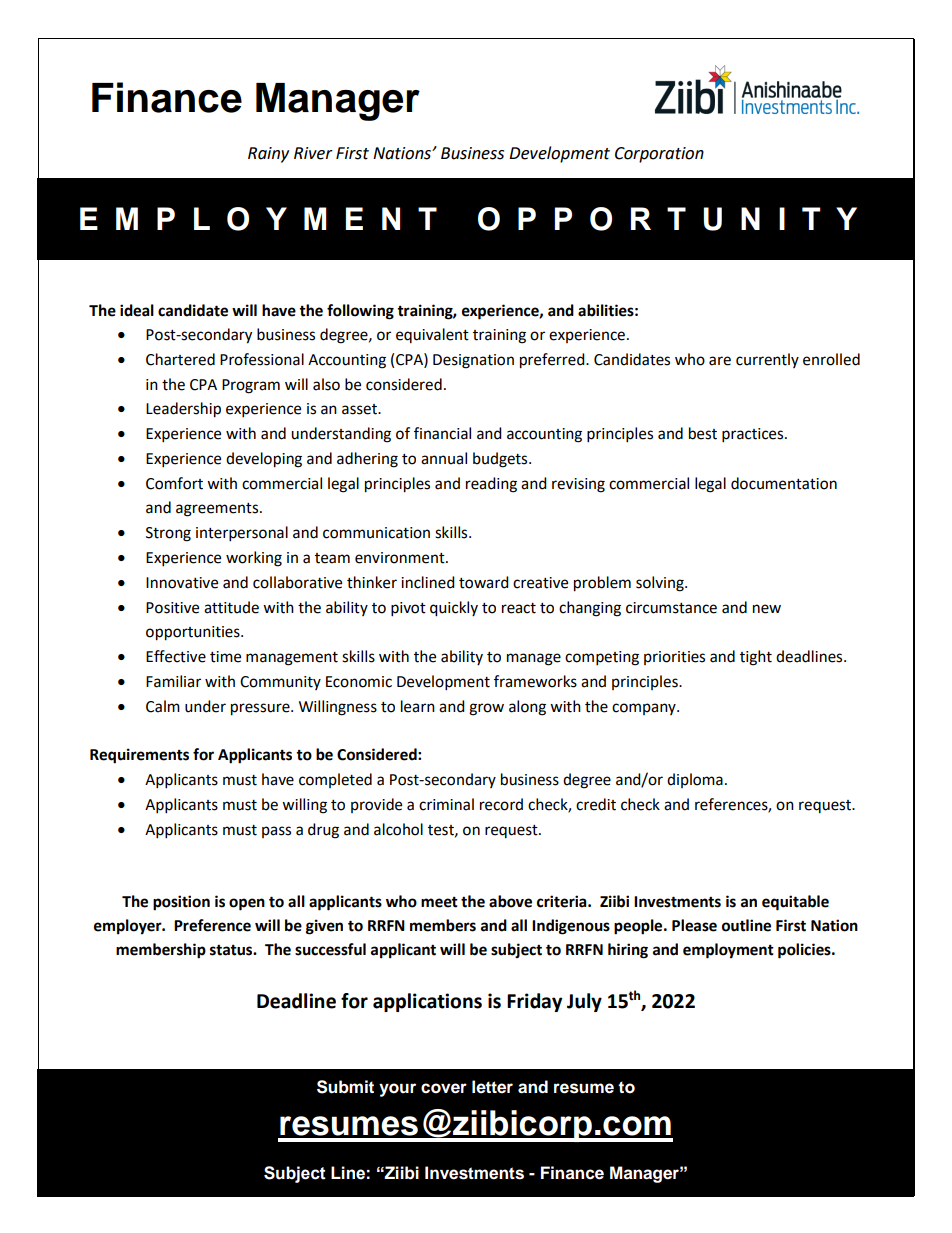  I want to click on Corporation, so click(659, 155).
